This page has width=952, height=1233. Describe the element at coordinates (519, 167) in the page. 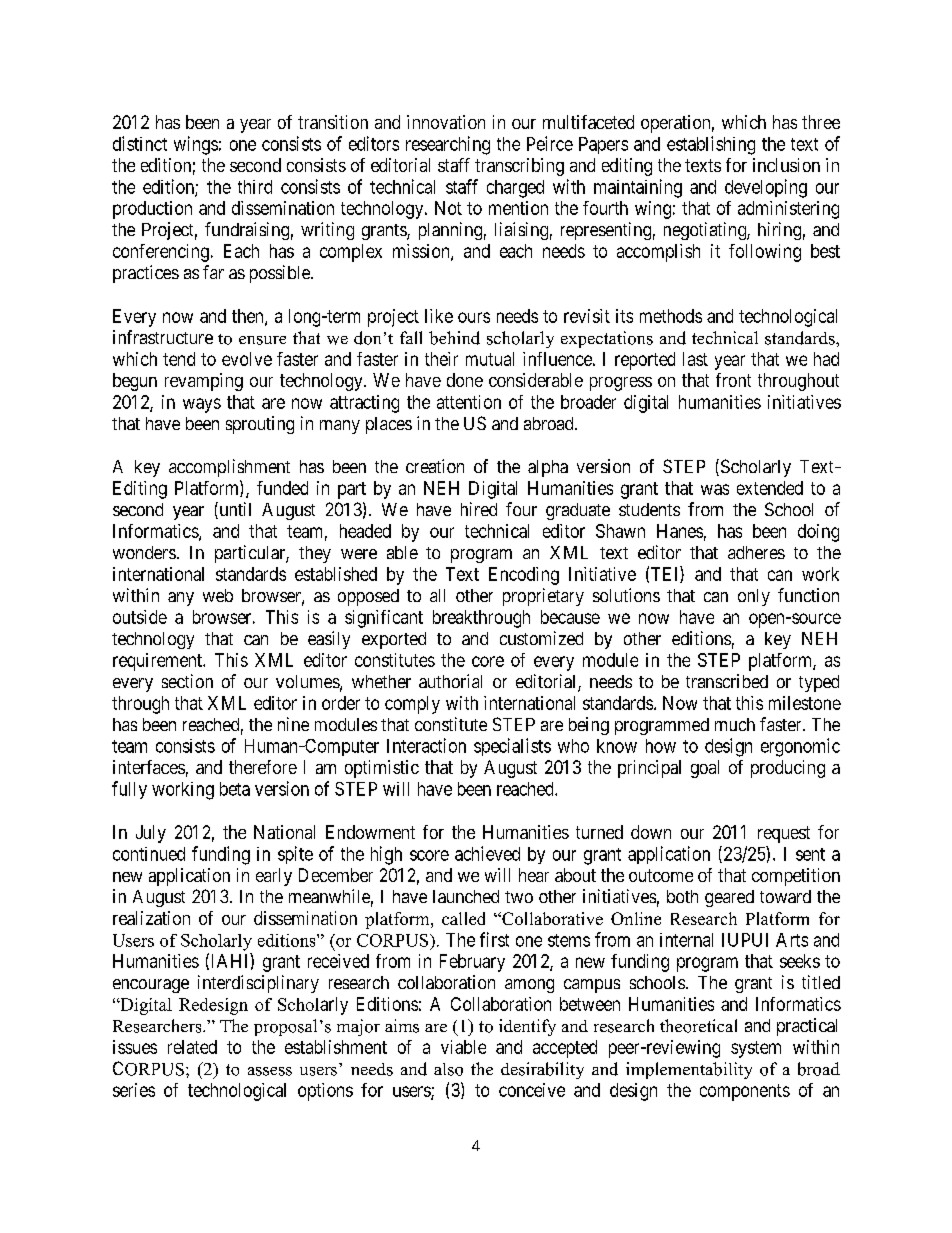

I see `transcribing` at that location.
